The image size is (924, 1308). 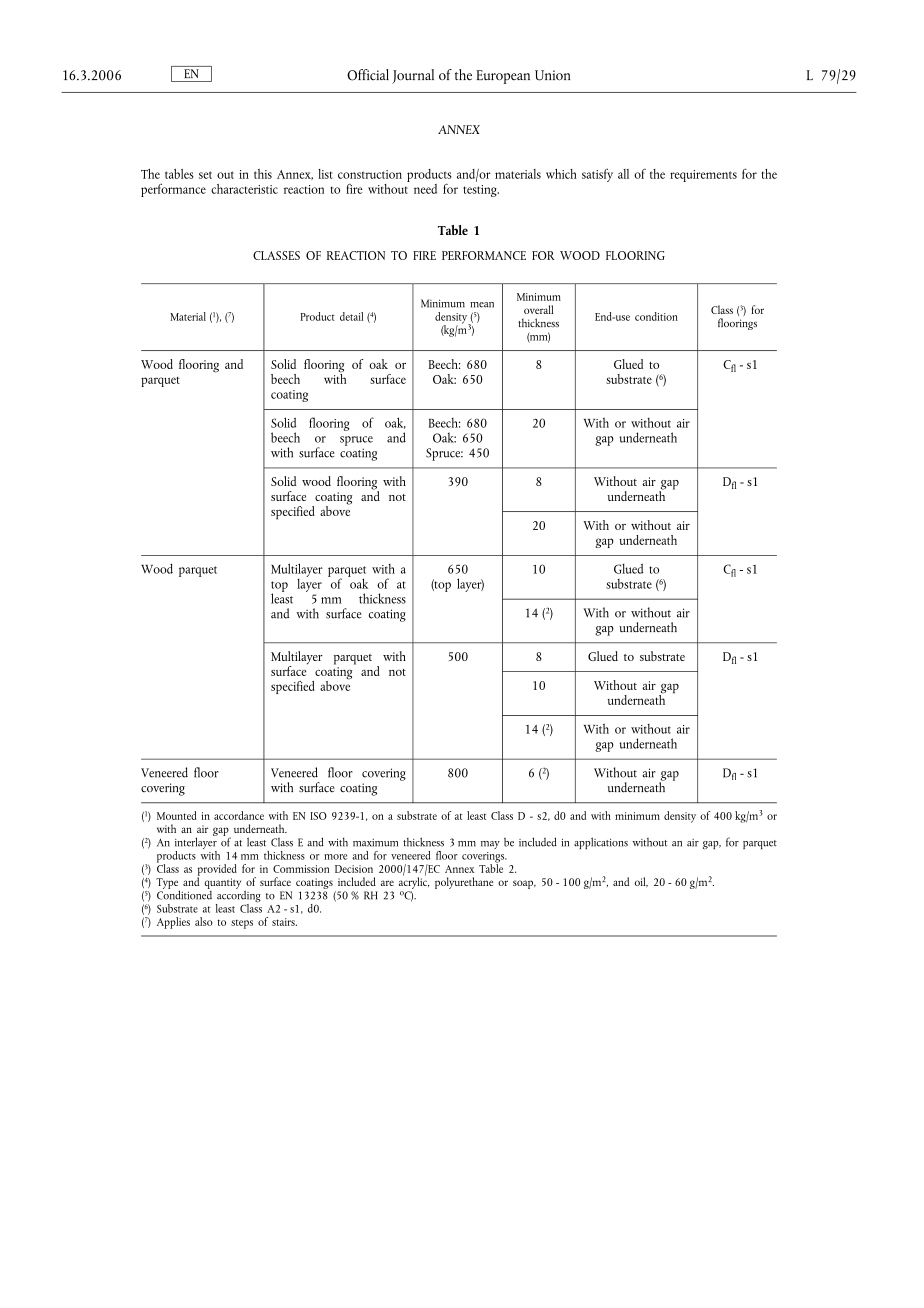 What do you see at coordinates (263, 174) in the page?
I see `this` at bounding box center [263, 174].
